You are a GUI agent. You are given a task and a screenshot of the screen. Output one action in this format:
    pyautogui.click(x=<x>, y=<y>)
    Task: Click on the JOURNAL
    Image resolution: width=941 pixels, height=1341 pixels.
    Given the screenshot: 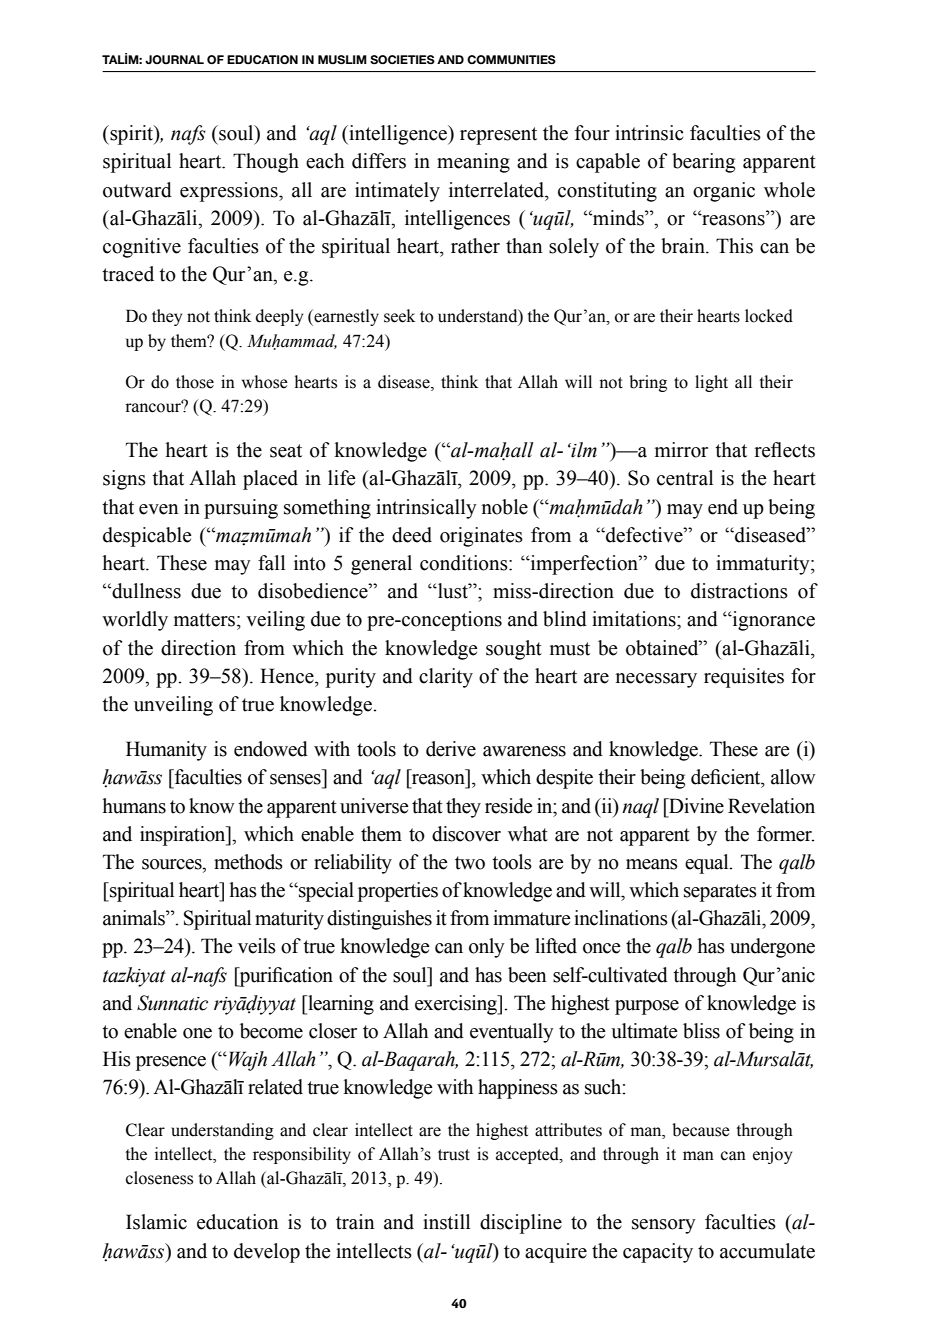 What is the action you would take?
    pyautogui.click(x=174, y=60)
